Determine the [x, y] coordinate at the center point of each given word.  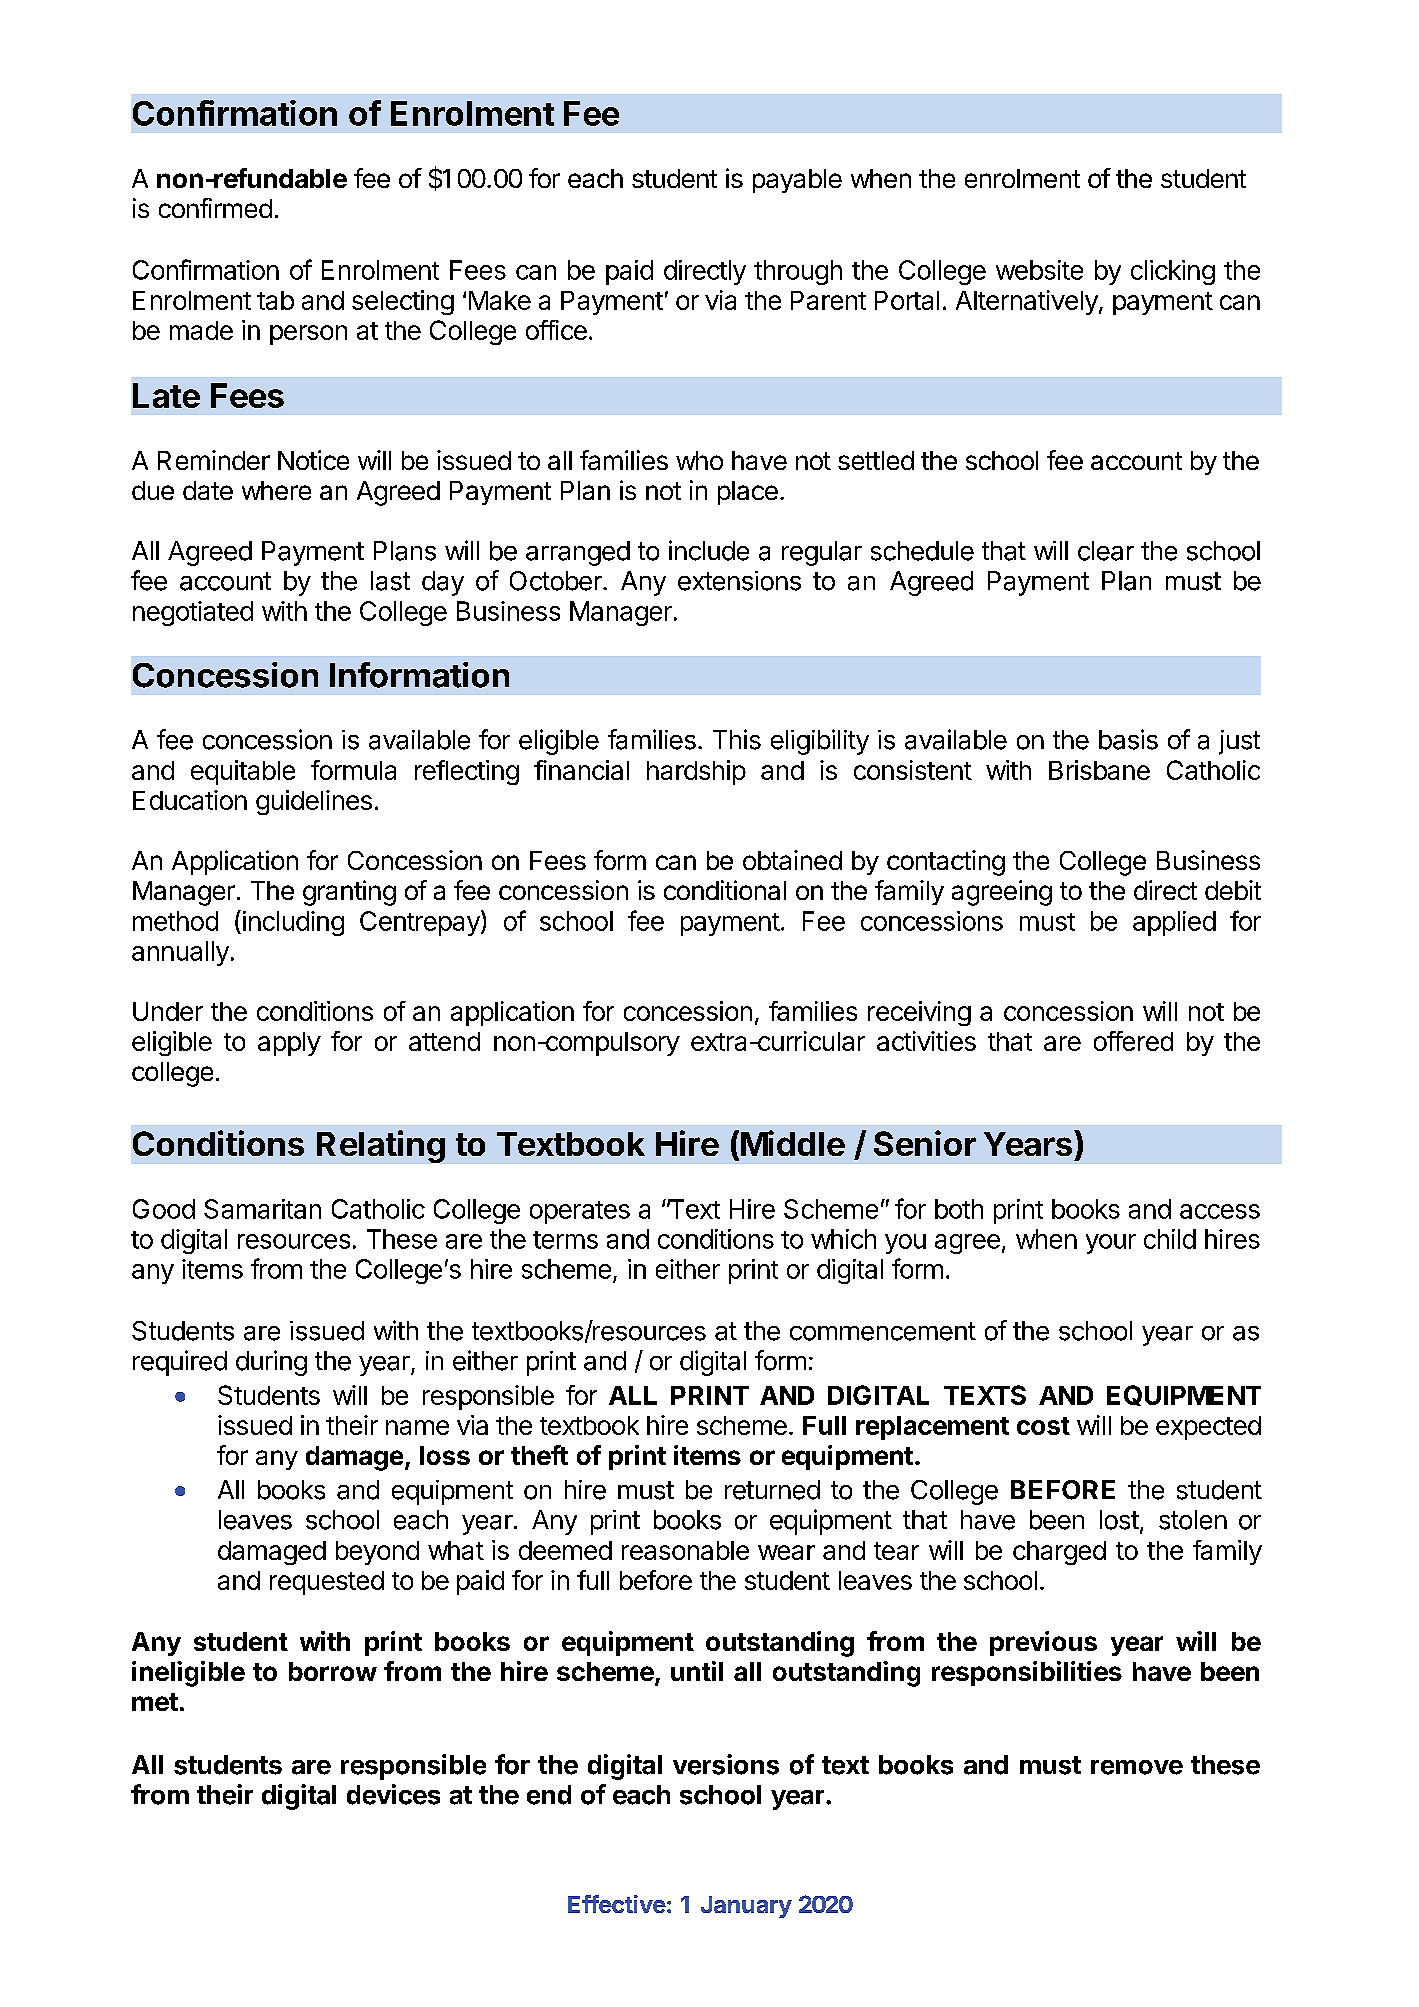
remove [1137, 1767]
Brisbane [1099, 770]
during [271, 1363]
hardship [696, 772]
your [1111, 1244]
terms [565, 1240]
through [798, 272]
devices [393, 1794]
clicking [1173, 272]
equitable [243, 772]
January [746, 1907]
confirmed [215, 208]
